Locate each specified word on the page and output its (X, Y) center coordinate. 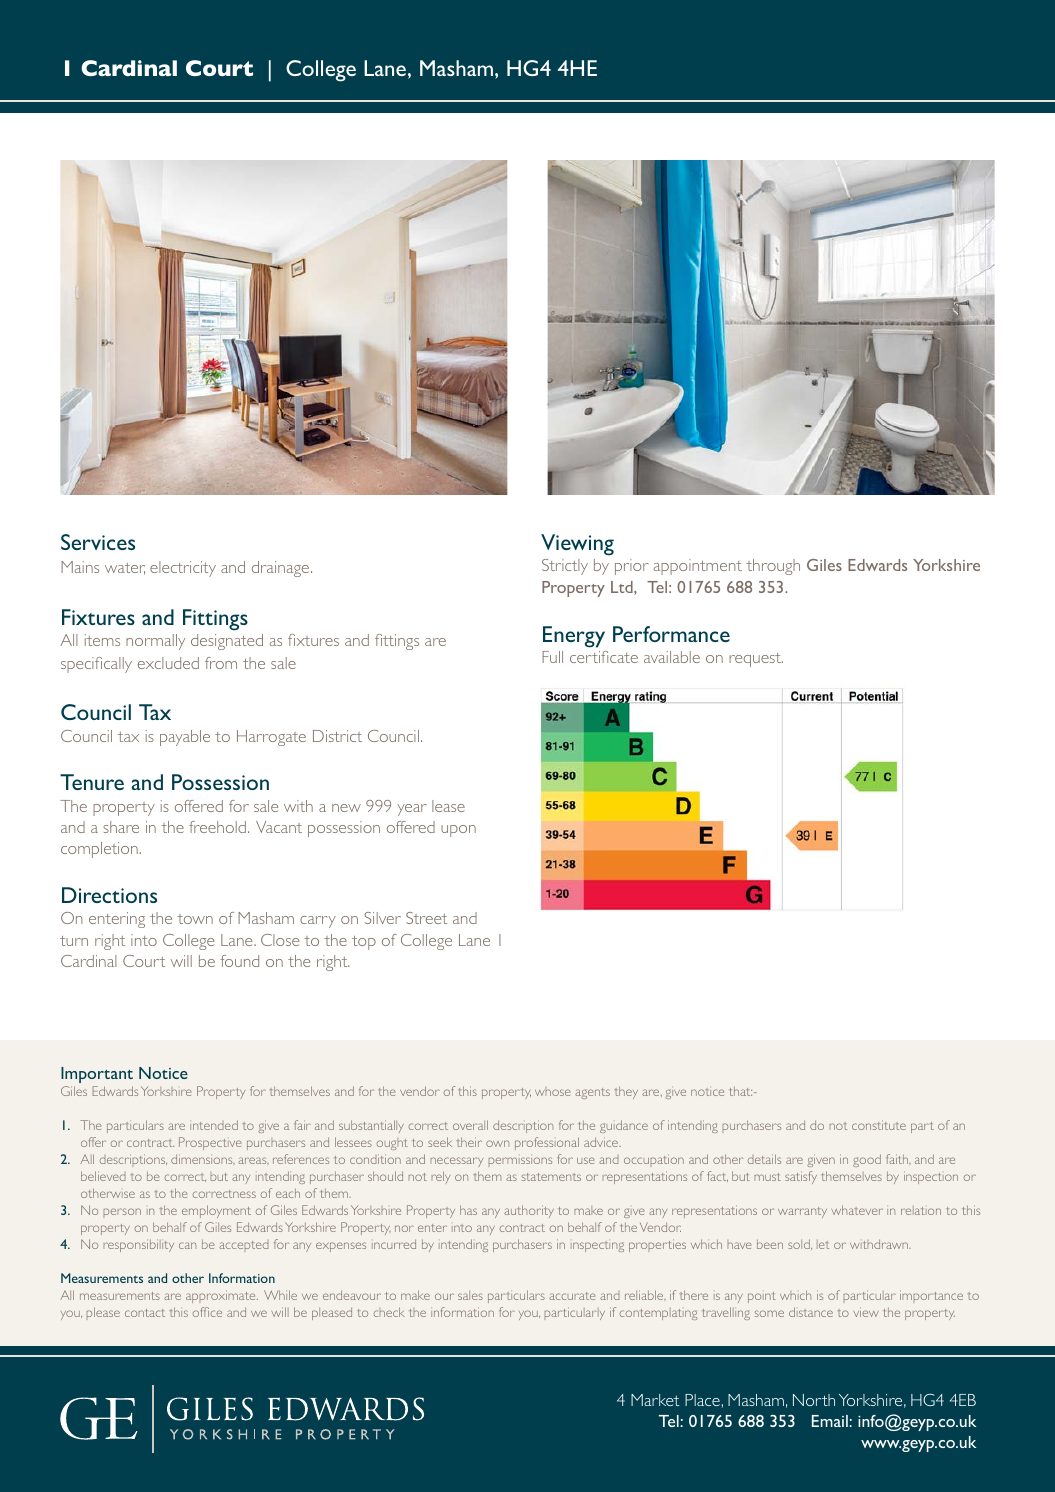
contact (145, 1313)
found (239, 961)
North (814, 1400)
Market (655, 1400)
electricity (183, 569)
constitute (879, 1125)
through (773, 567)
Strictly (565, 567)
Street (426, 918)
